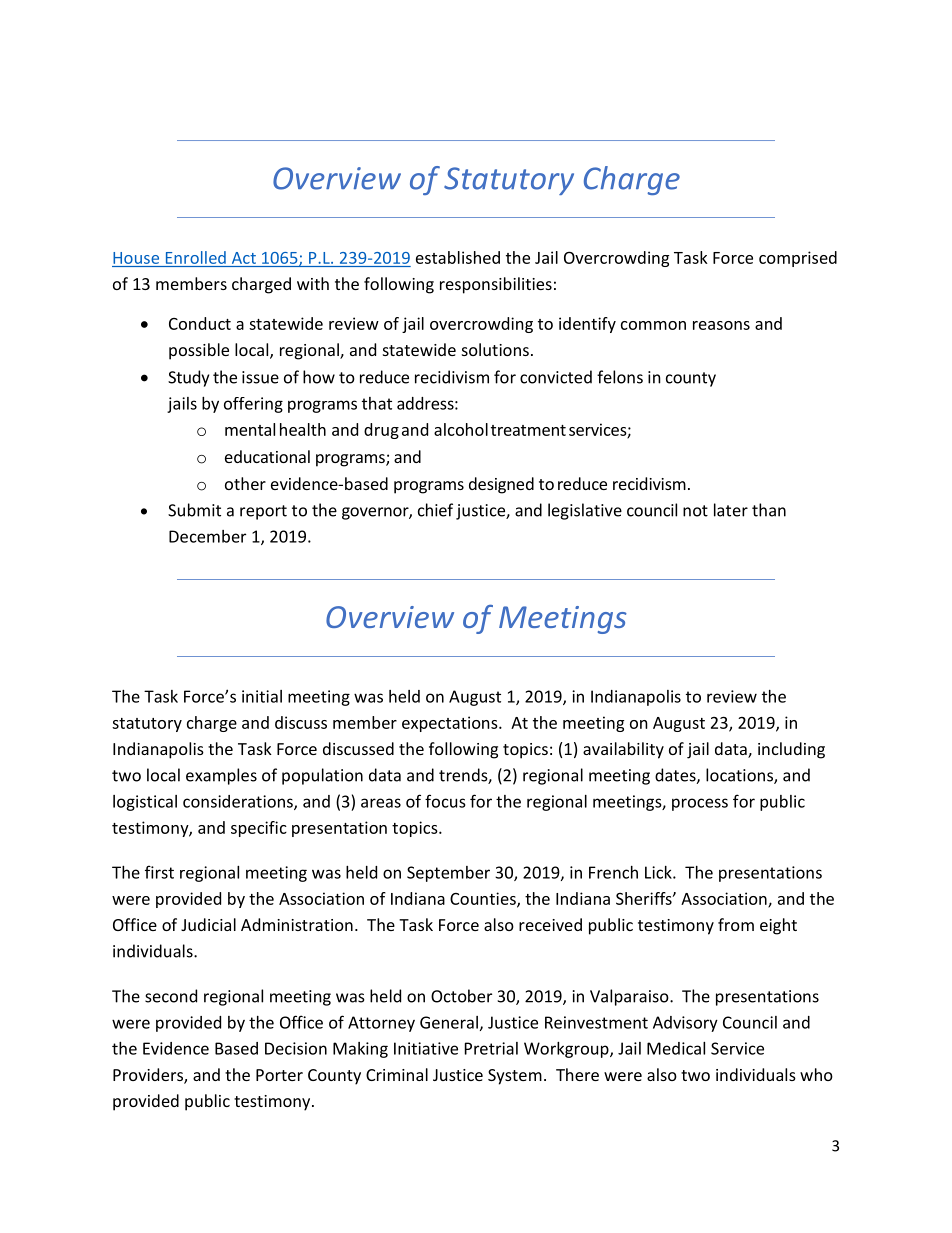  What do you see at coordinates (501, 485) in the page?
I see `designed` at bounding box center [501, 485].
